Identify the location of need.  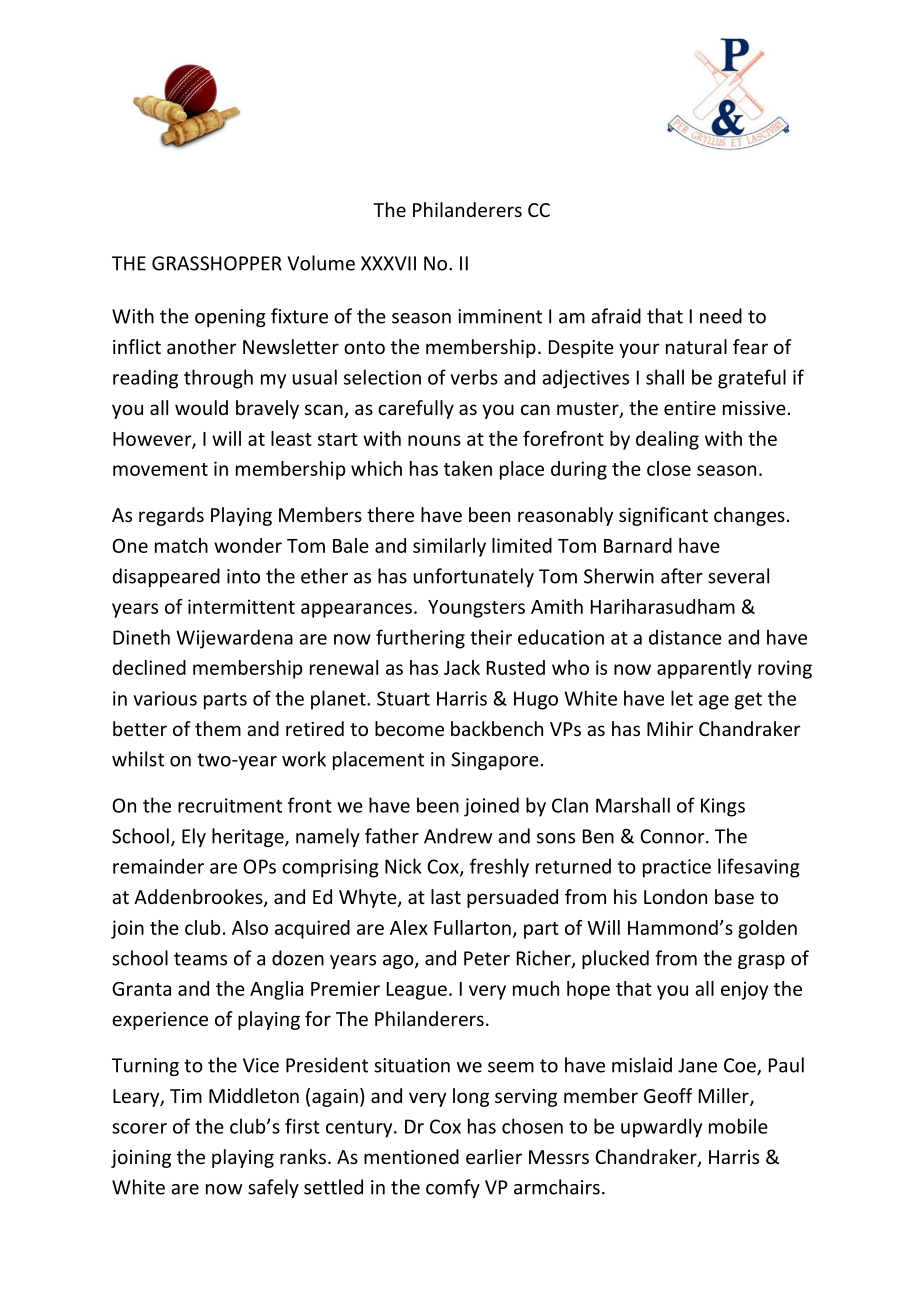
(721, 316).
